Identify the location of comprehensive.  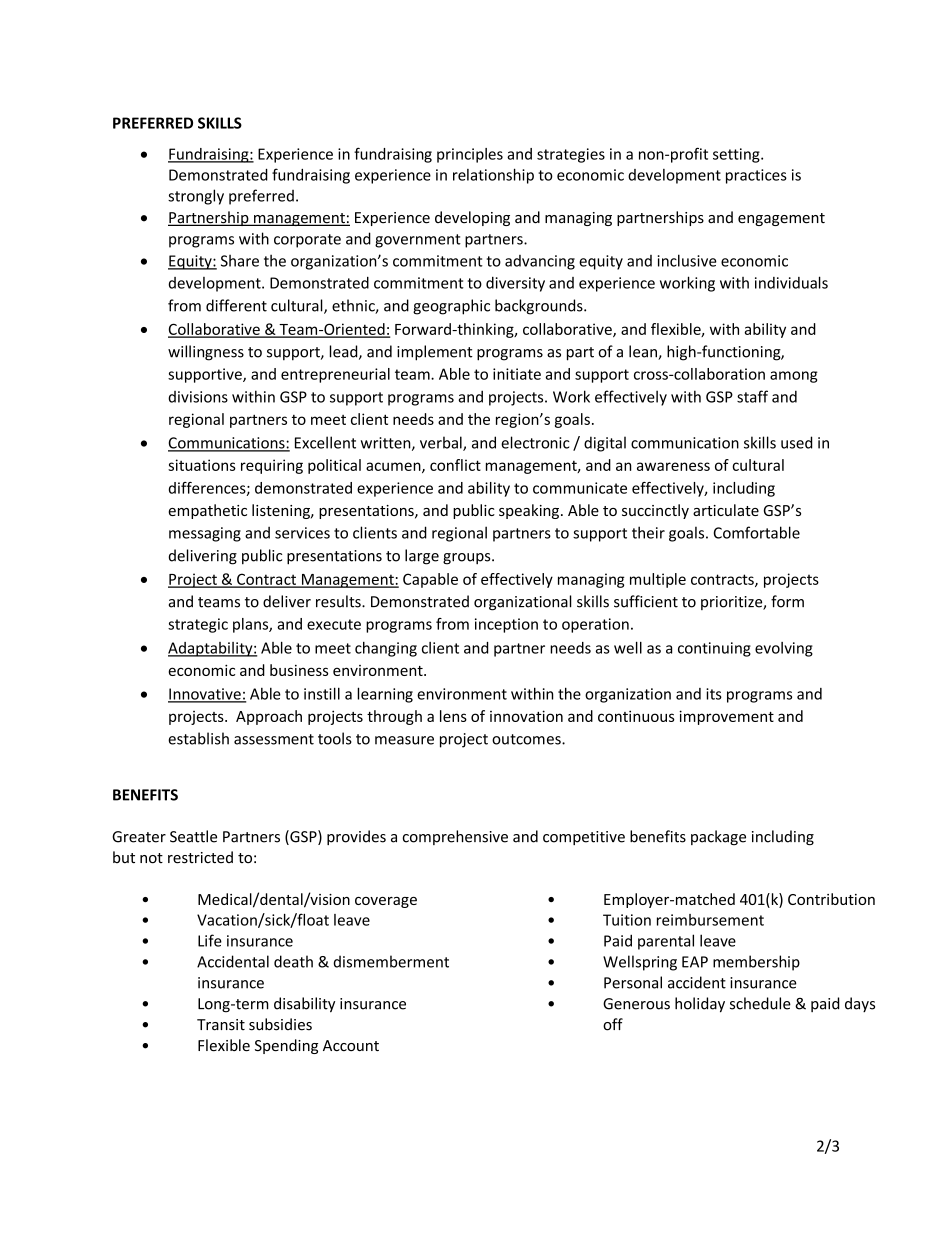
(455, 837).
